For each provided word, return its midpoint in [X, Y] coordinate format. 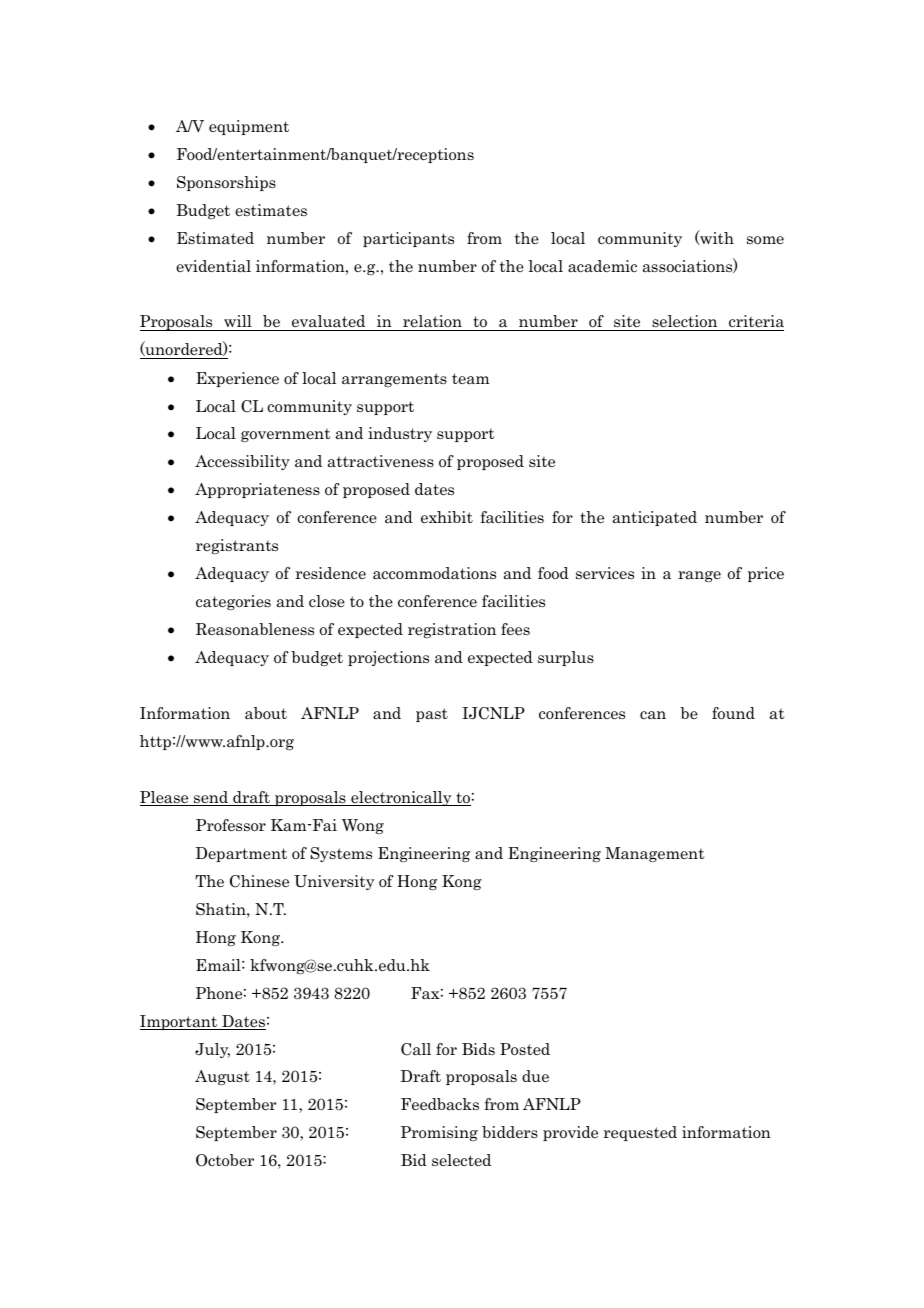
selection [685, 323]
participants [408, 239]
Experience [237, 379]
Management [654, 854]
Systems [341, 854]
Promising [439, 1133]
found [733, 713]
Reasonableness [255, 629]
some [765, 240]
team [470, 379]
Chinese [259, 881]
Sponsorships [226, 183]
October [225, 1160]
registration [452, 630]
